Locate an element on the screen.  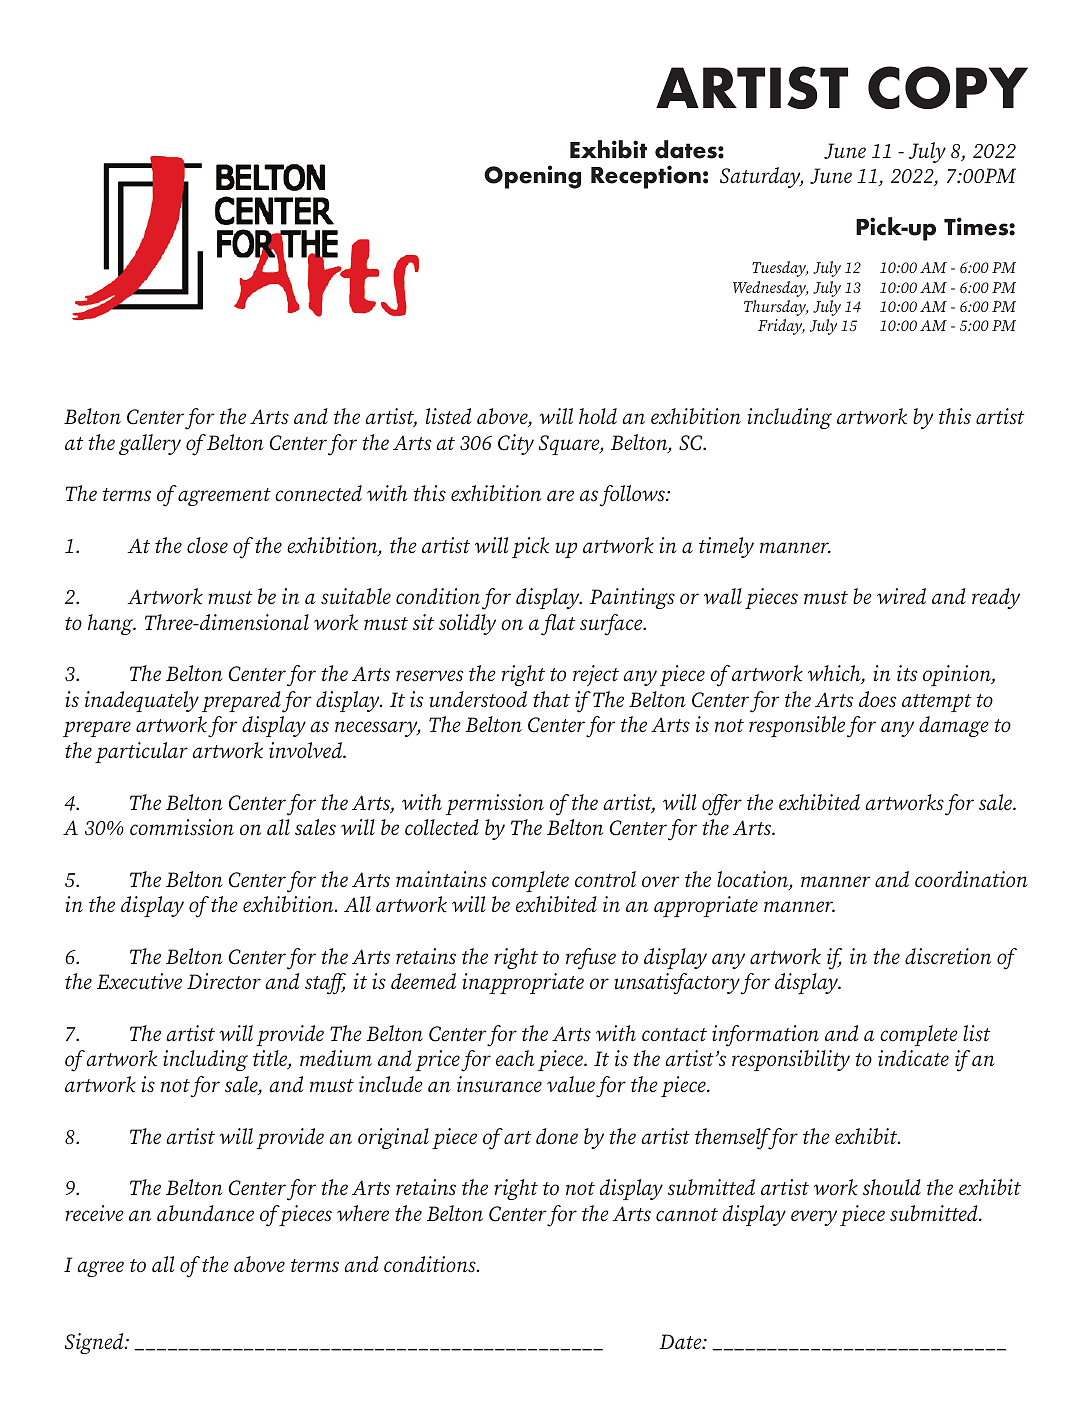
wired is located at coordinates (901, 596).
